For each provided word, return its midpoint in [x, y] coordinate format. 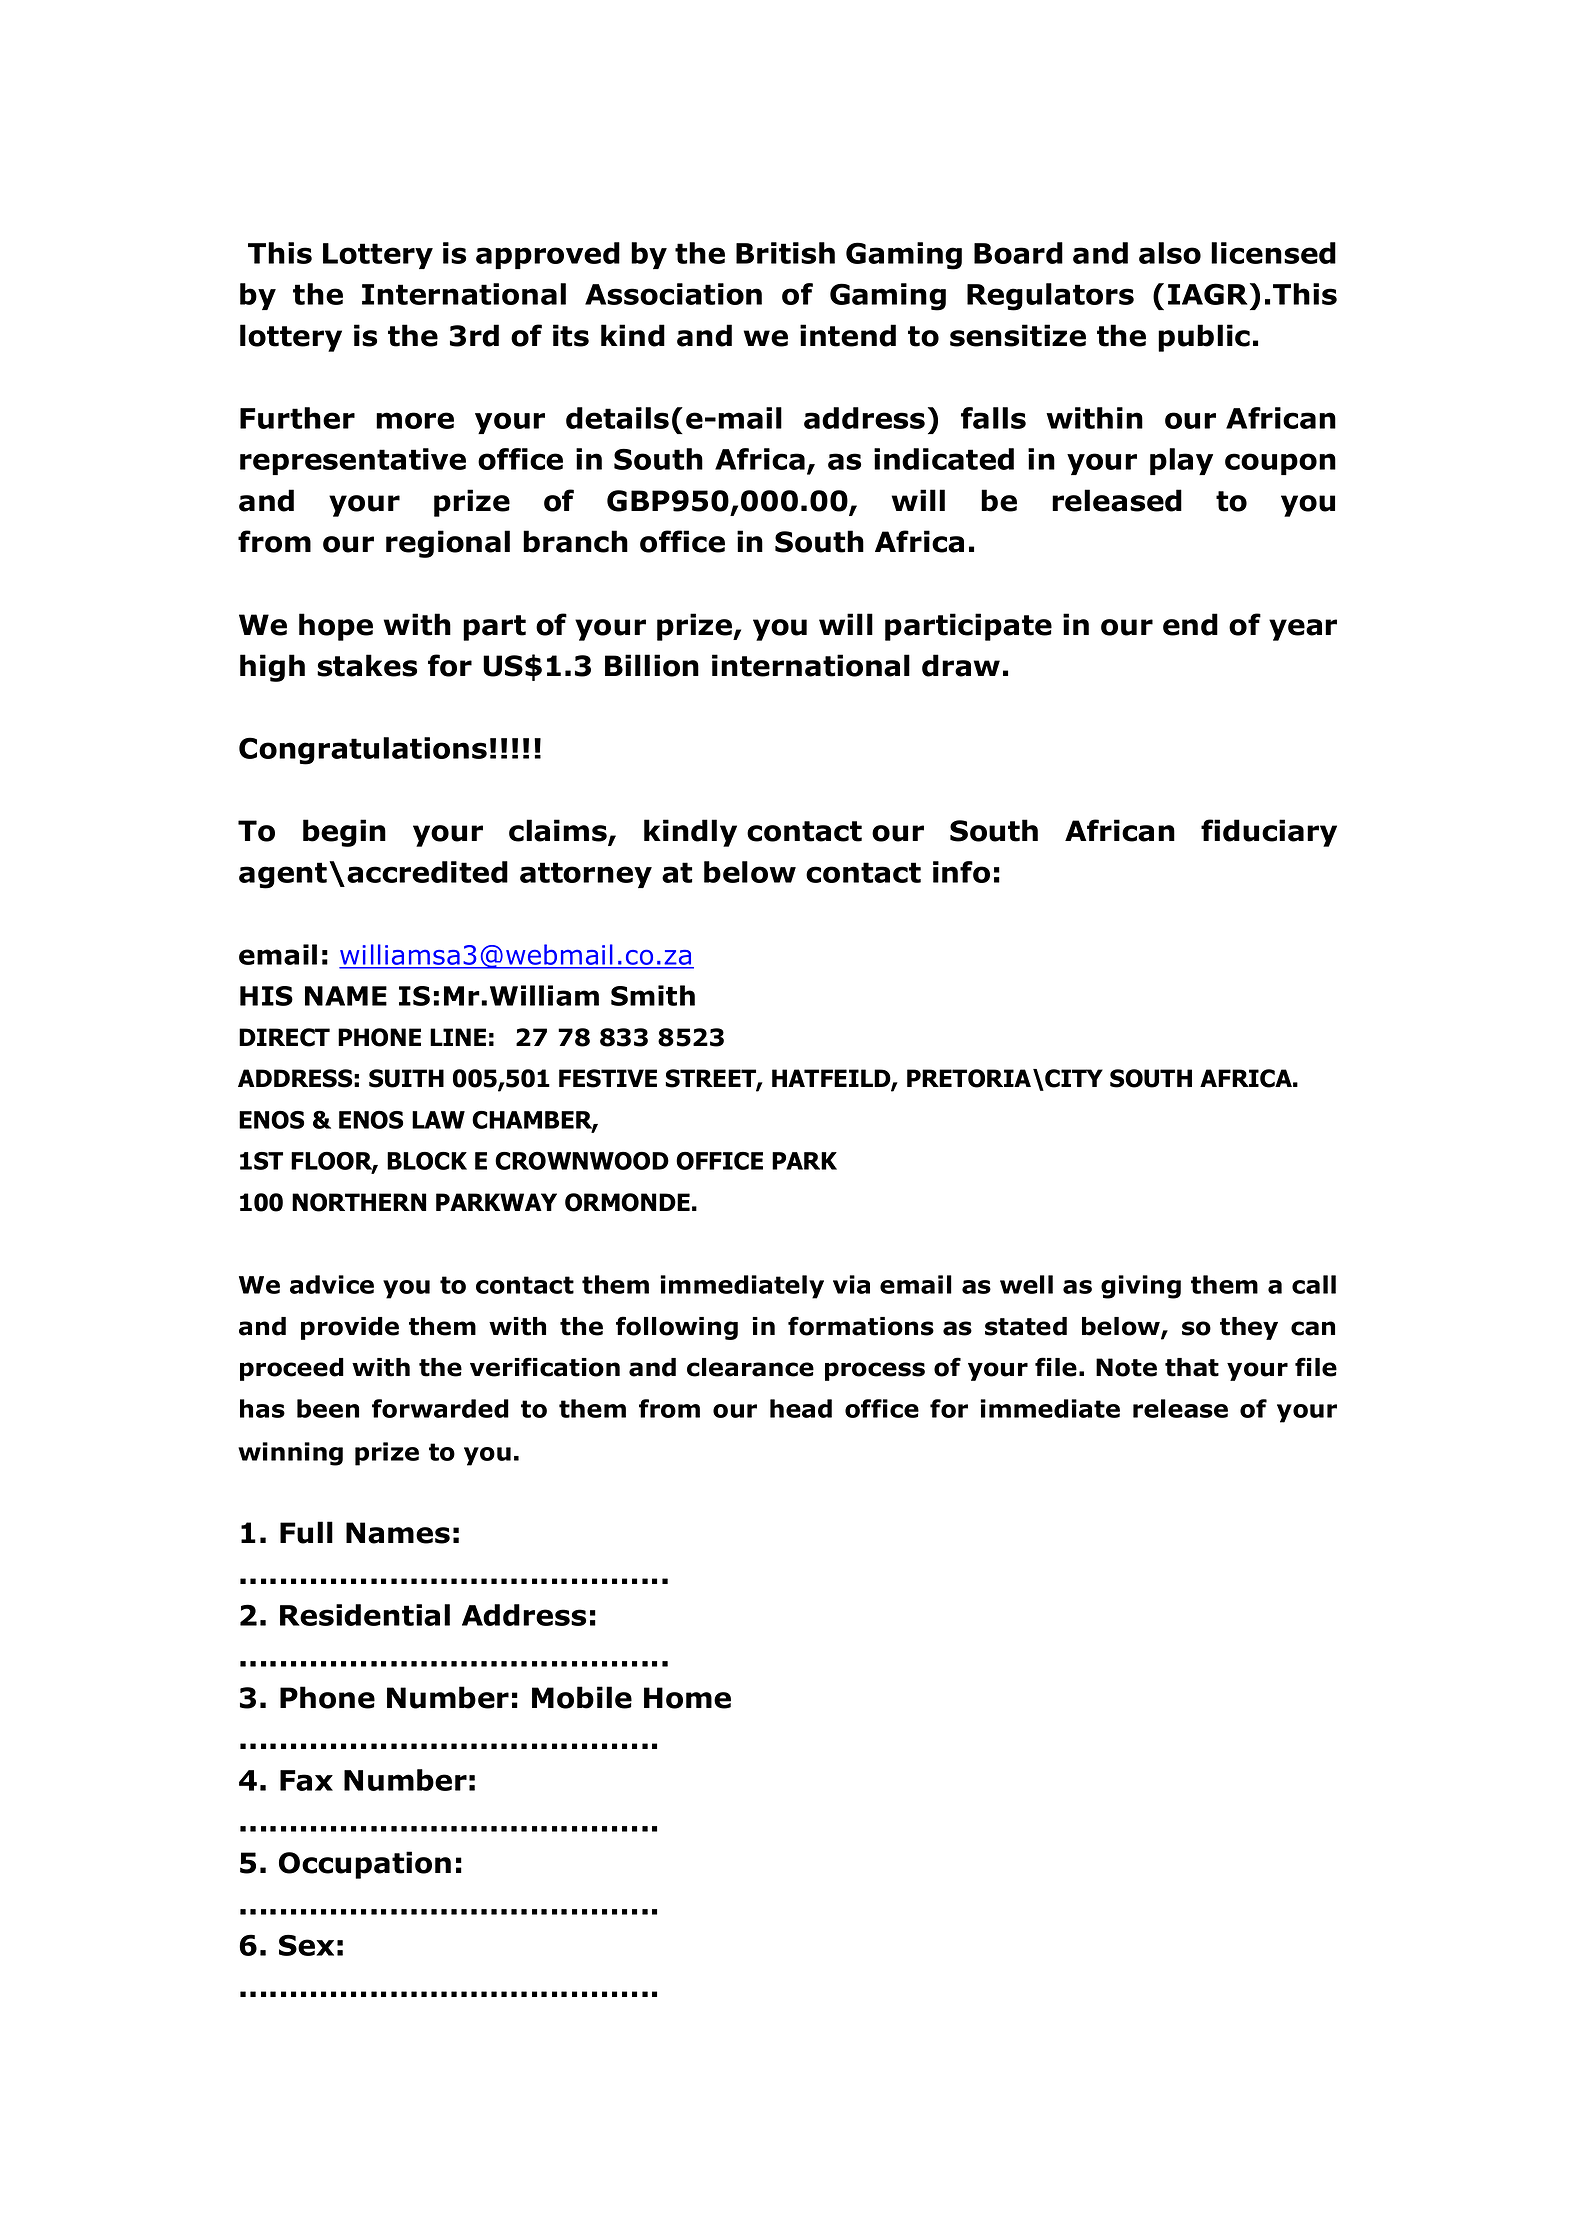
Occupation [365, 1865]
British [785, 253]
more [415, 420]
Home [687, 1698]
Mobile [582, 1697]
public [1204, 338]
